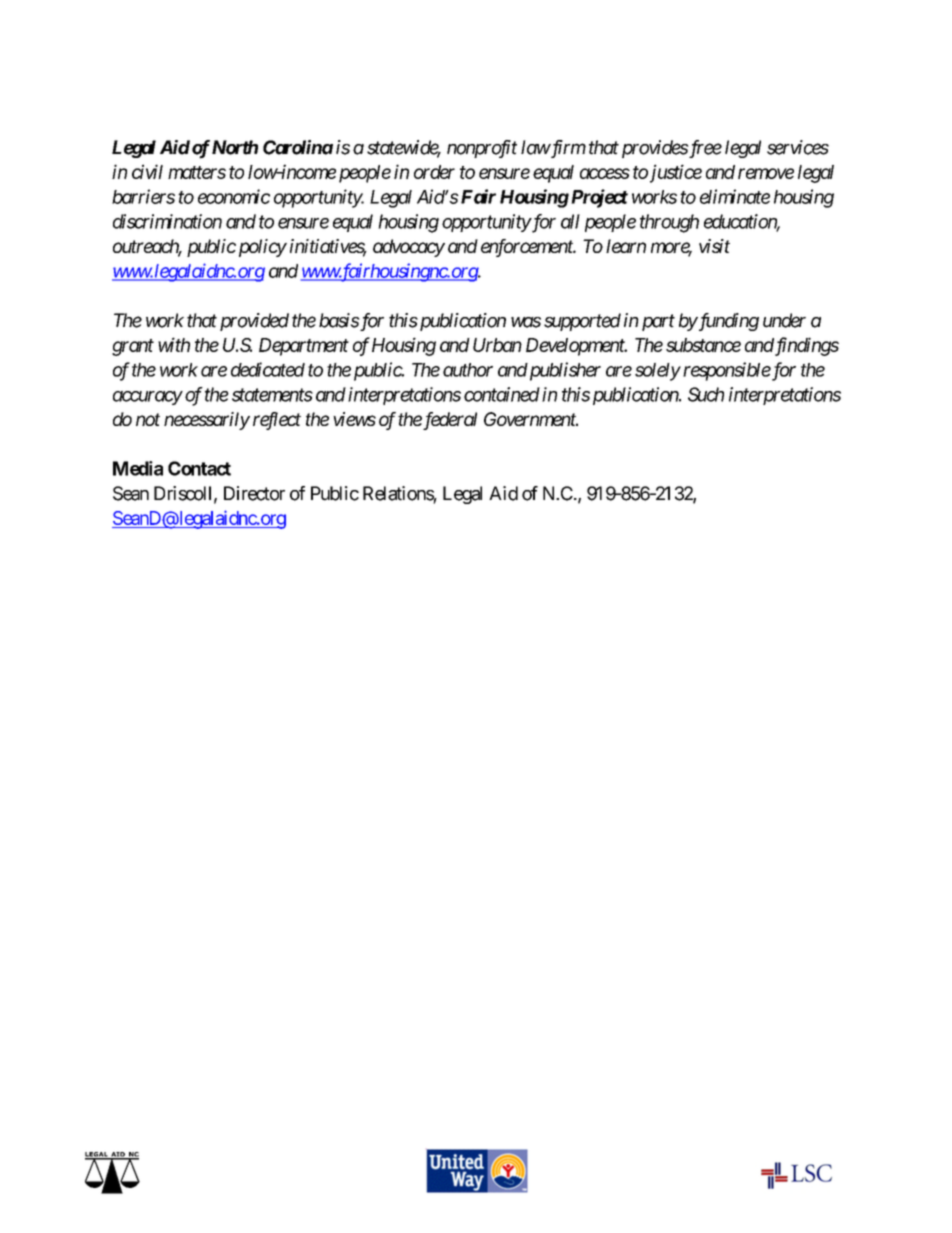 The height and width of the screenshot is (1233, 952). Describe the element at coordinates (784, 320) in the screenshot. I see `under` at that location.
